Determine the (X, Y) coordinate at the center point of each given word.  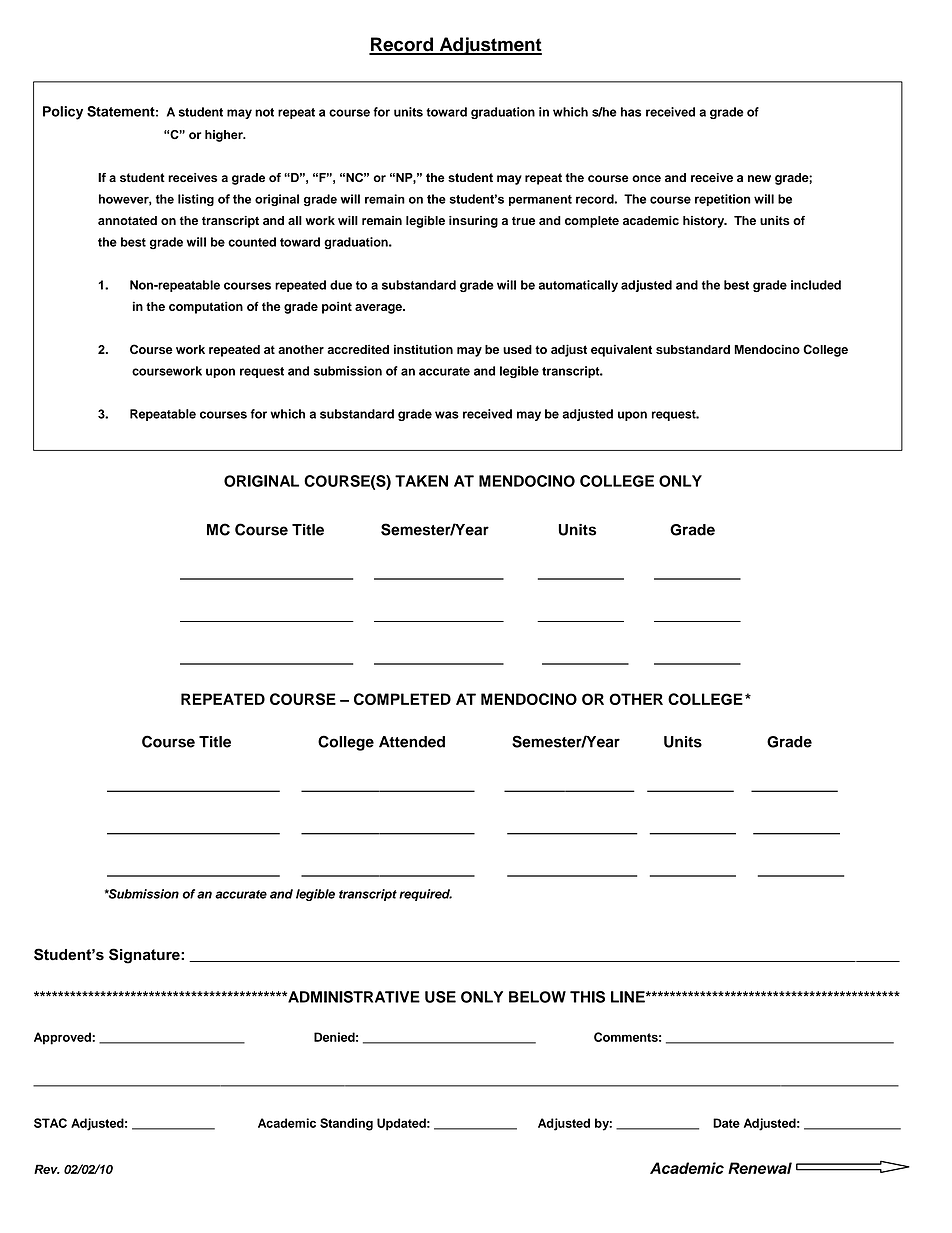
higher (225, 136)
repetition (723, 200)
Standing (346, 1124)
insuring (473, 222)
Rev (47, 1169)
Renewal (760, 1168)
